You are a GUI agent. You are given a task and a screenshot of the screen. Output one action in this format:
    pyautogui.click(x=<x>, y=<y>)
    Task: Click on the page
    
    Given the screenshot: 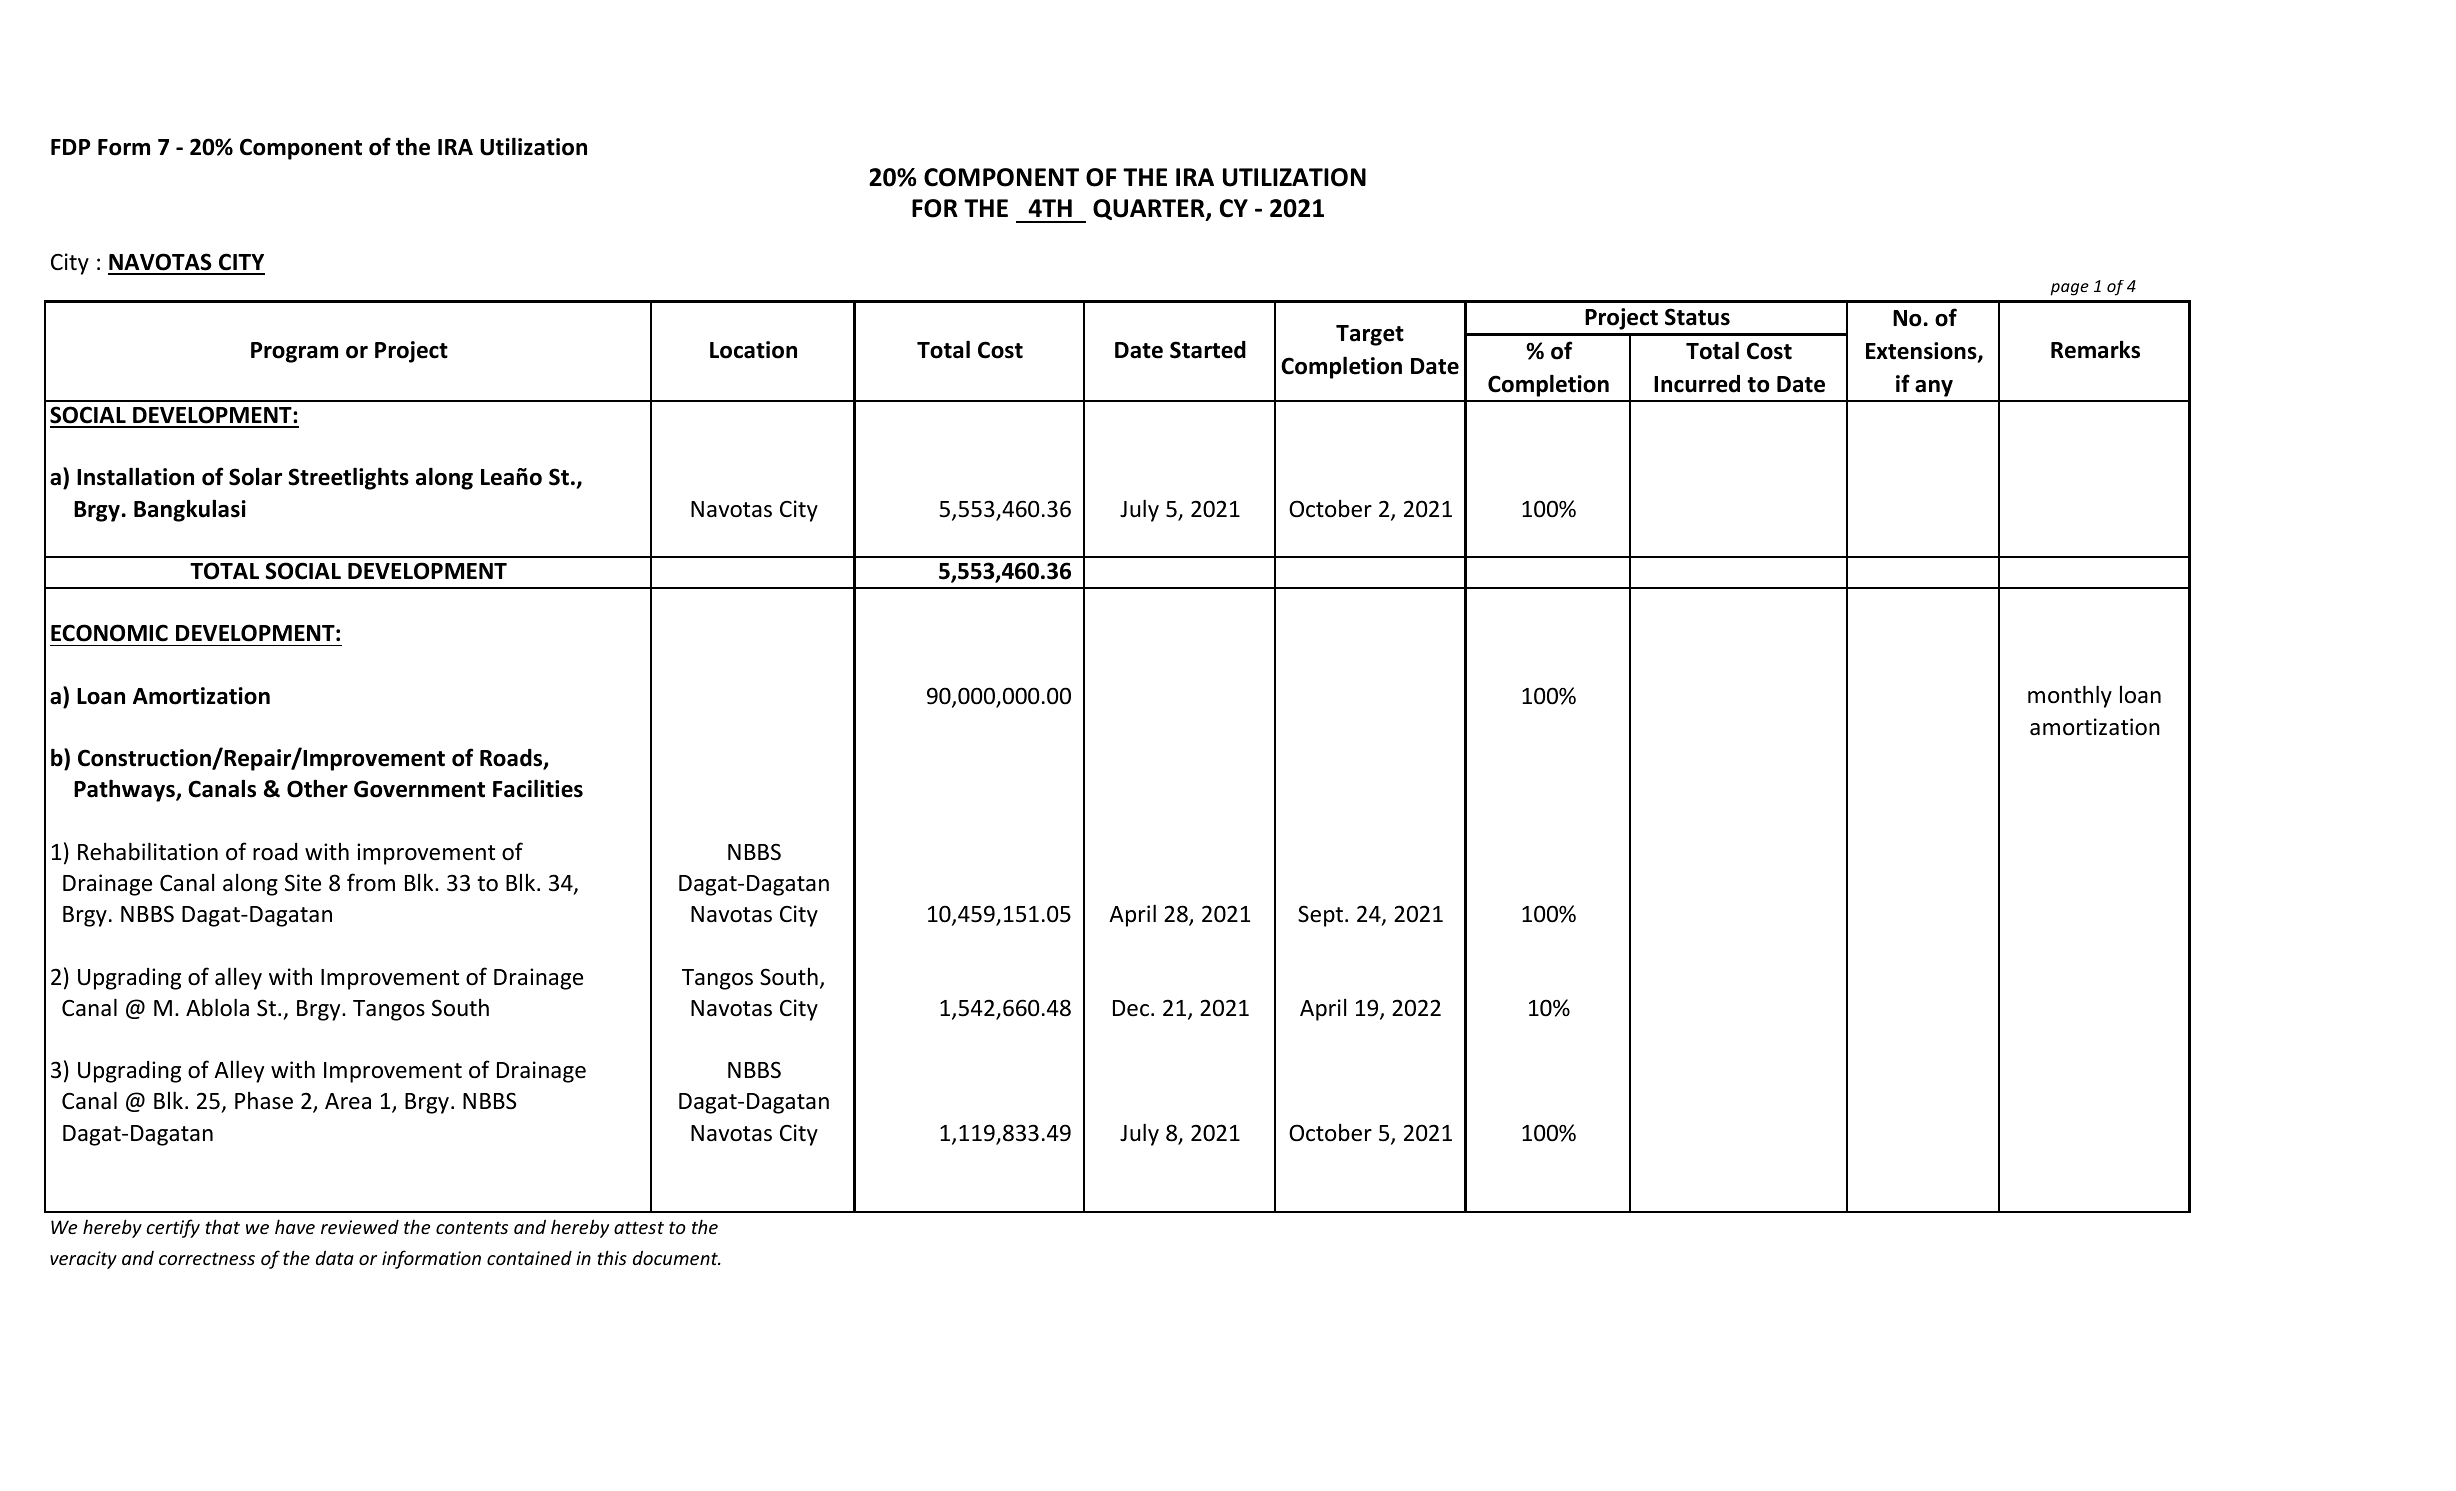 What is the action you would take?
    pyautogui.click(x=2069, y=289)
